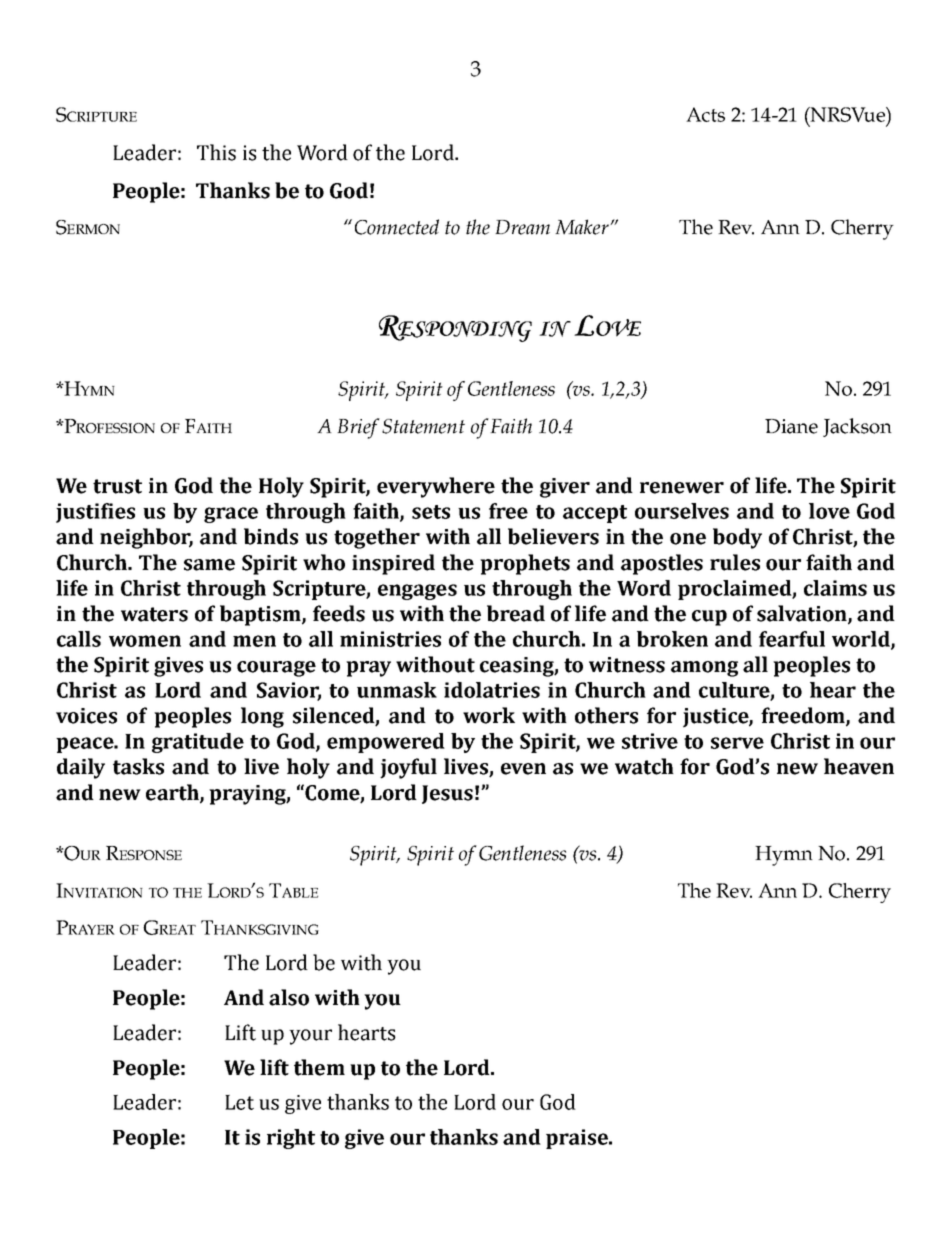 The image size is (952, 1233). I want to click on waters, so click(154, 614).
